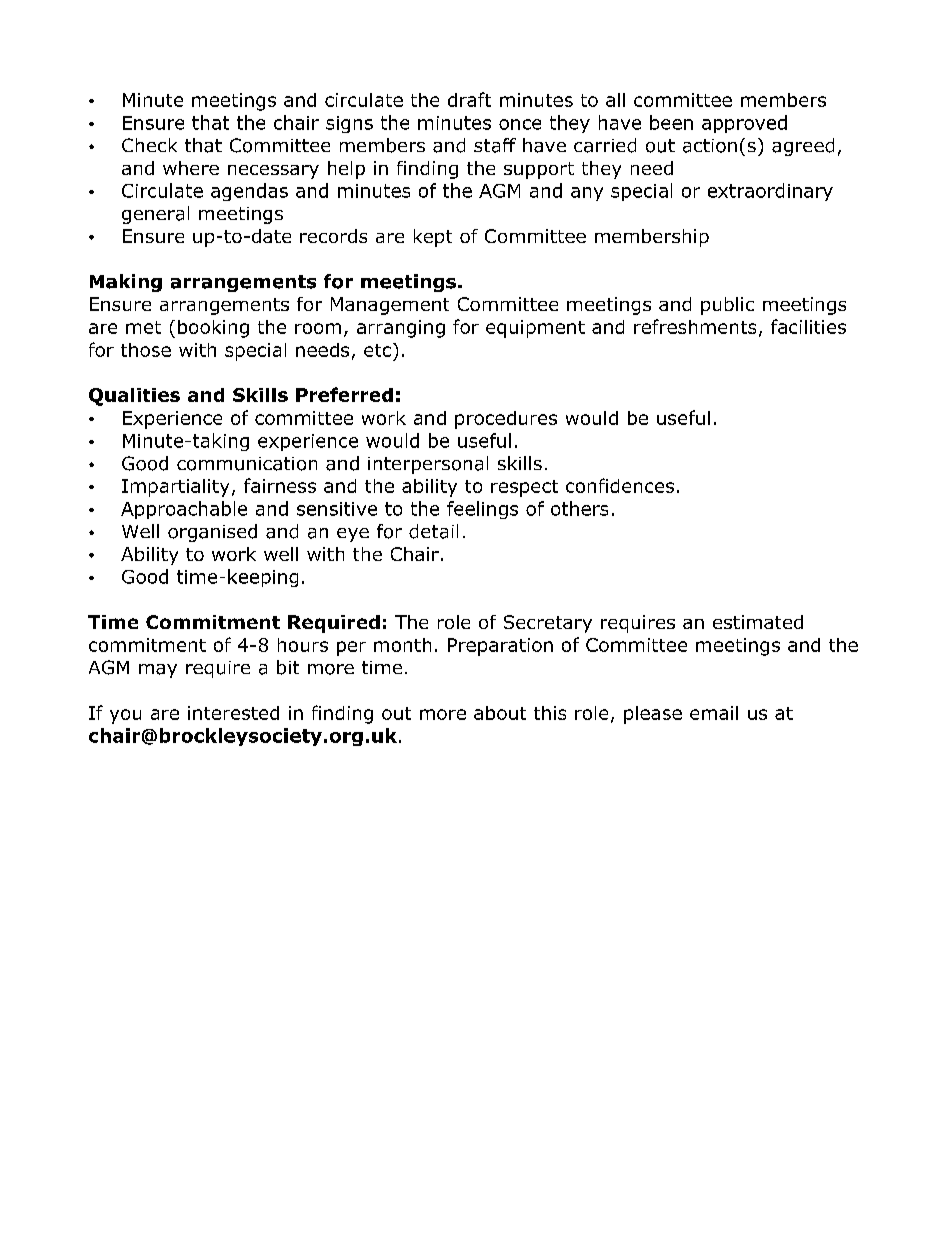 The width and height of the screenshot is (952, 1233). What do you see at coordinates (134, 397) in the screenshot?
I see `Qualities` at bounding box center [134, 397].
